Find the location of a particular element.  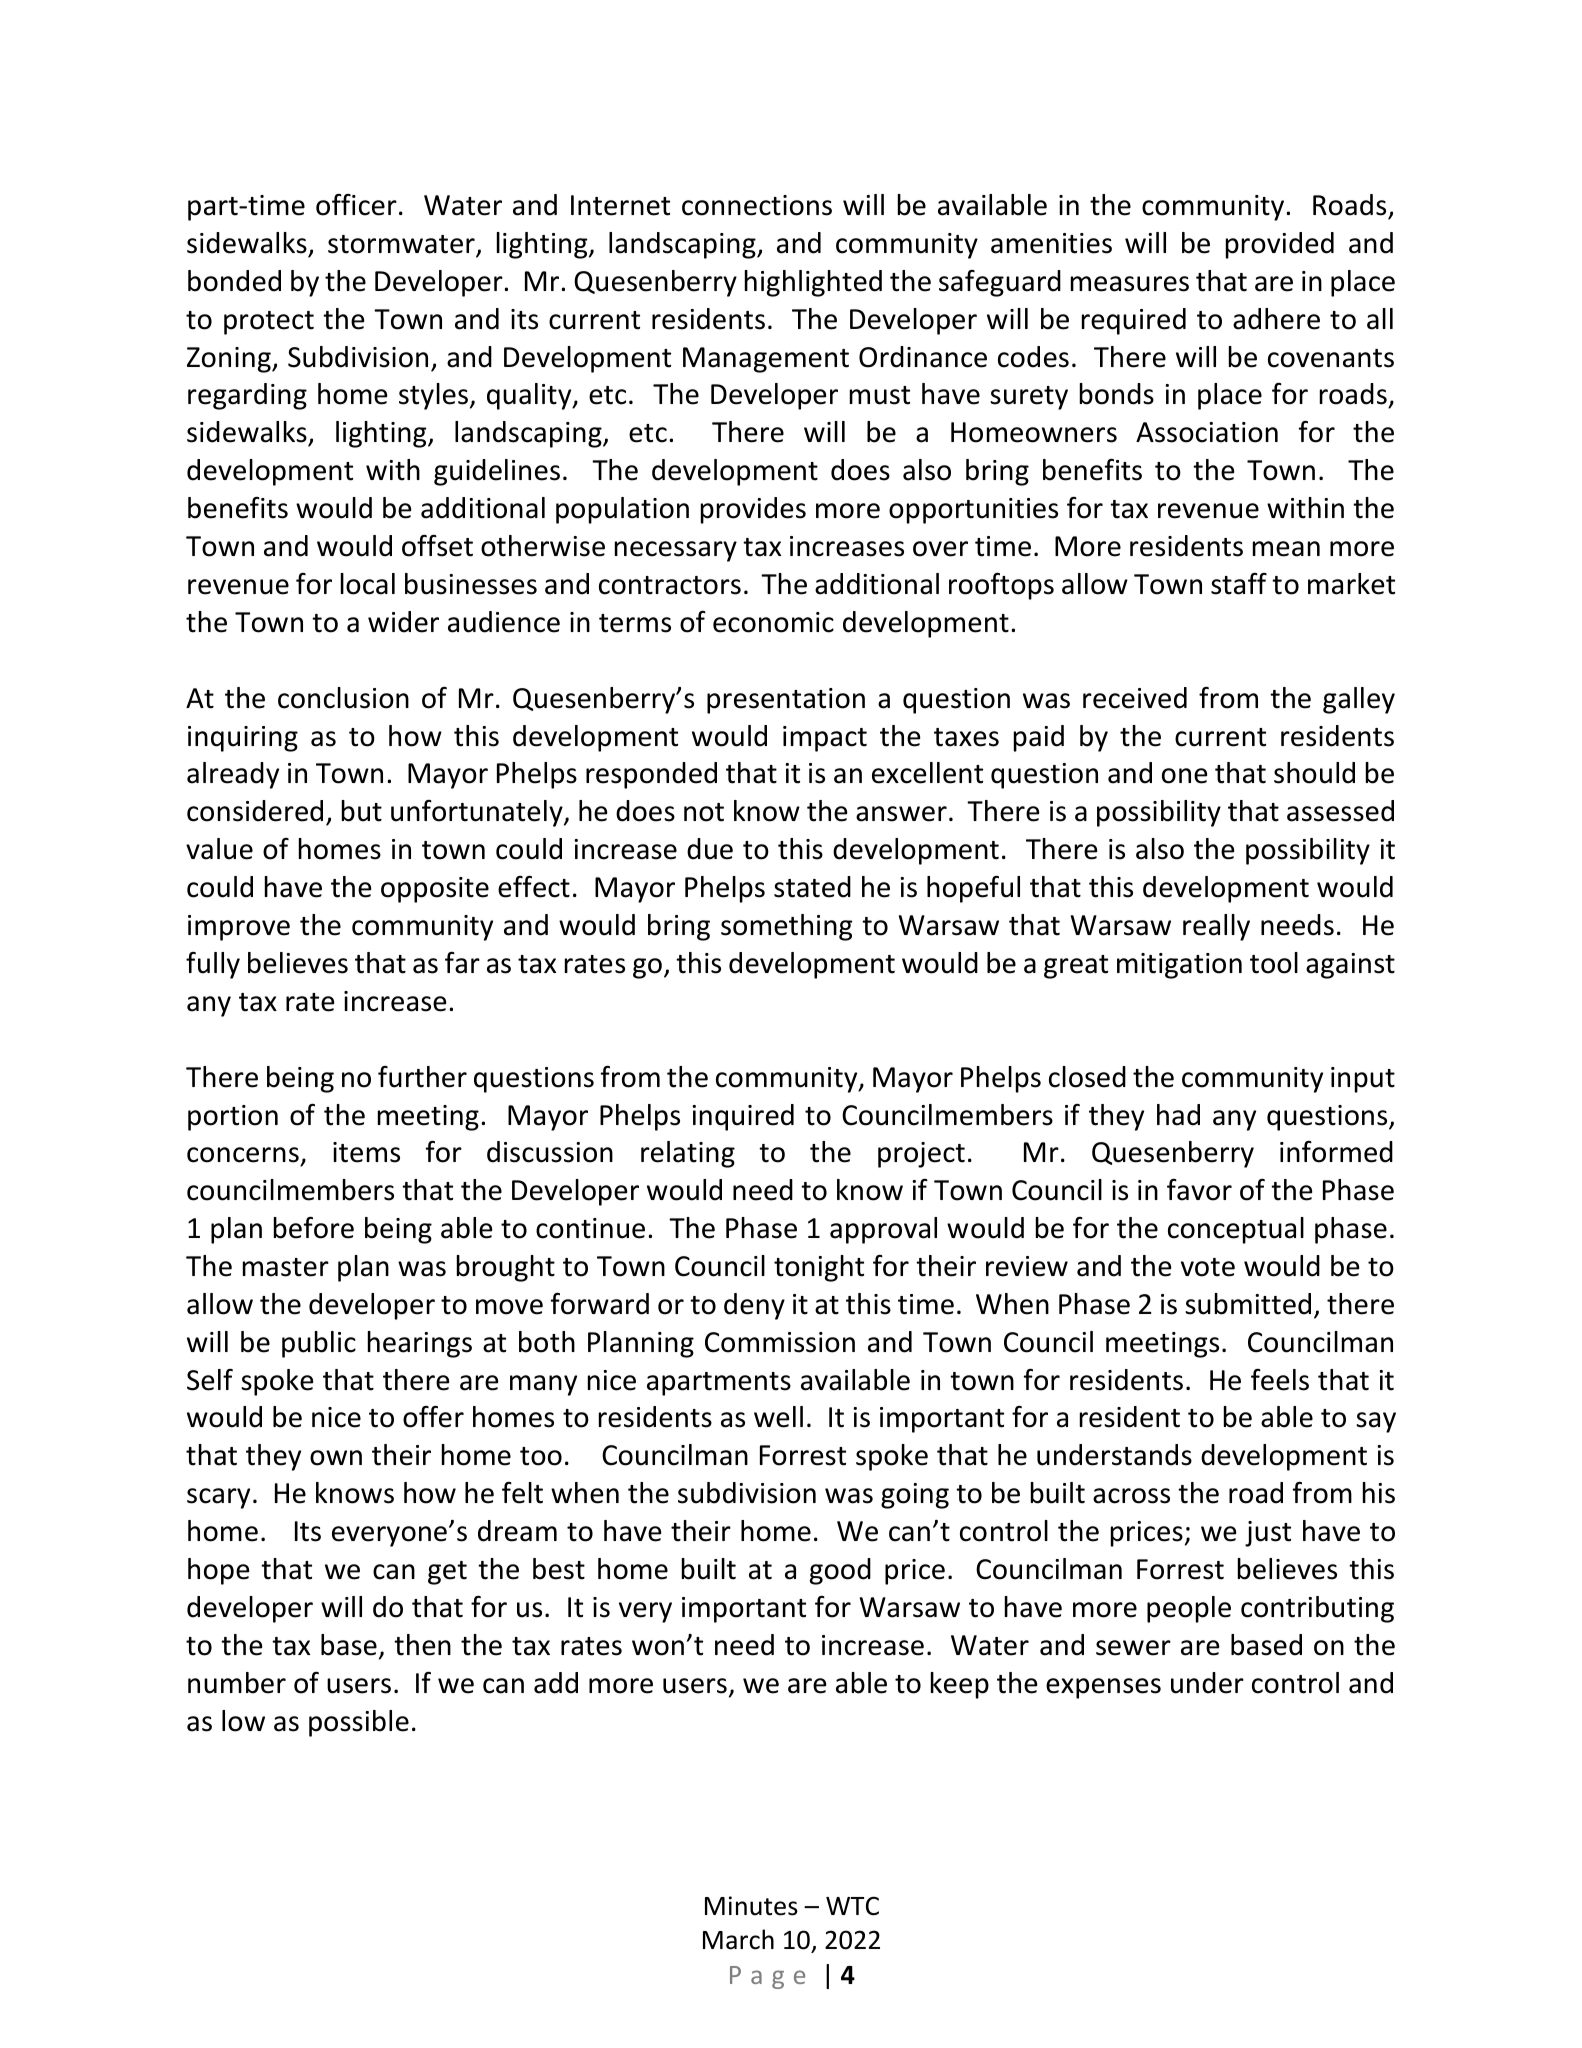

Minutes is located at coordinates (751, 1906).
